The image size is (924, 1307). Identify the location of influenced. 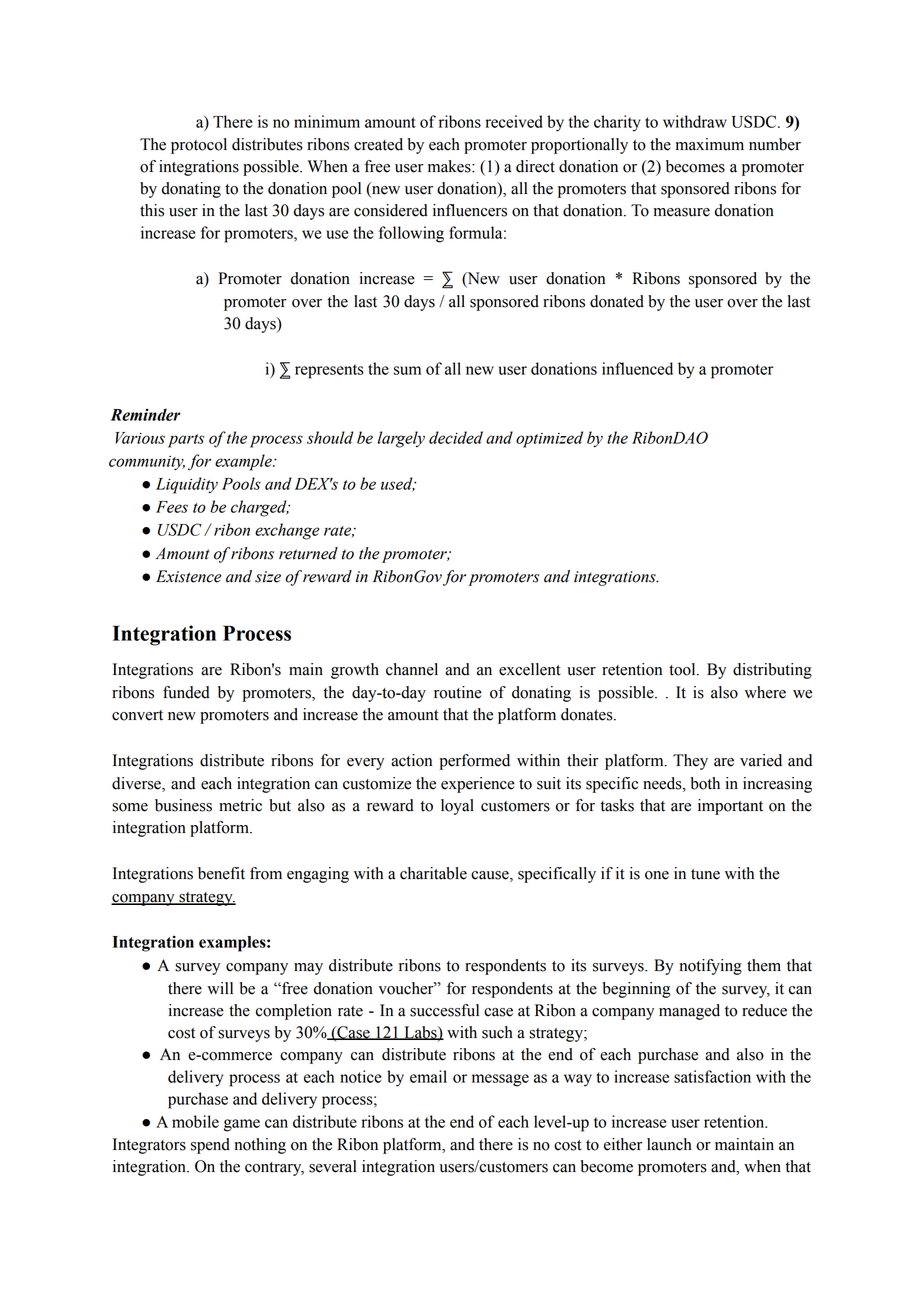
(637, 368).
